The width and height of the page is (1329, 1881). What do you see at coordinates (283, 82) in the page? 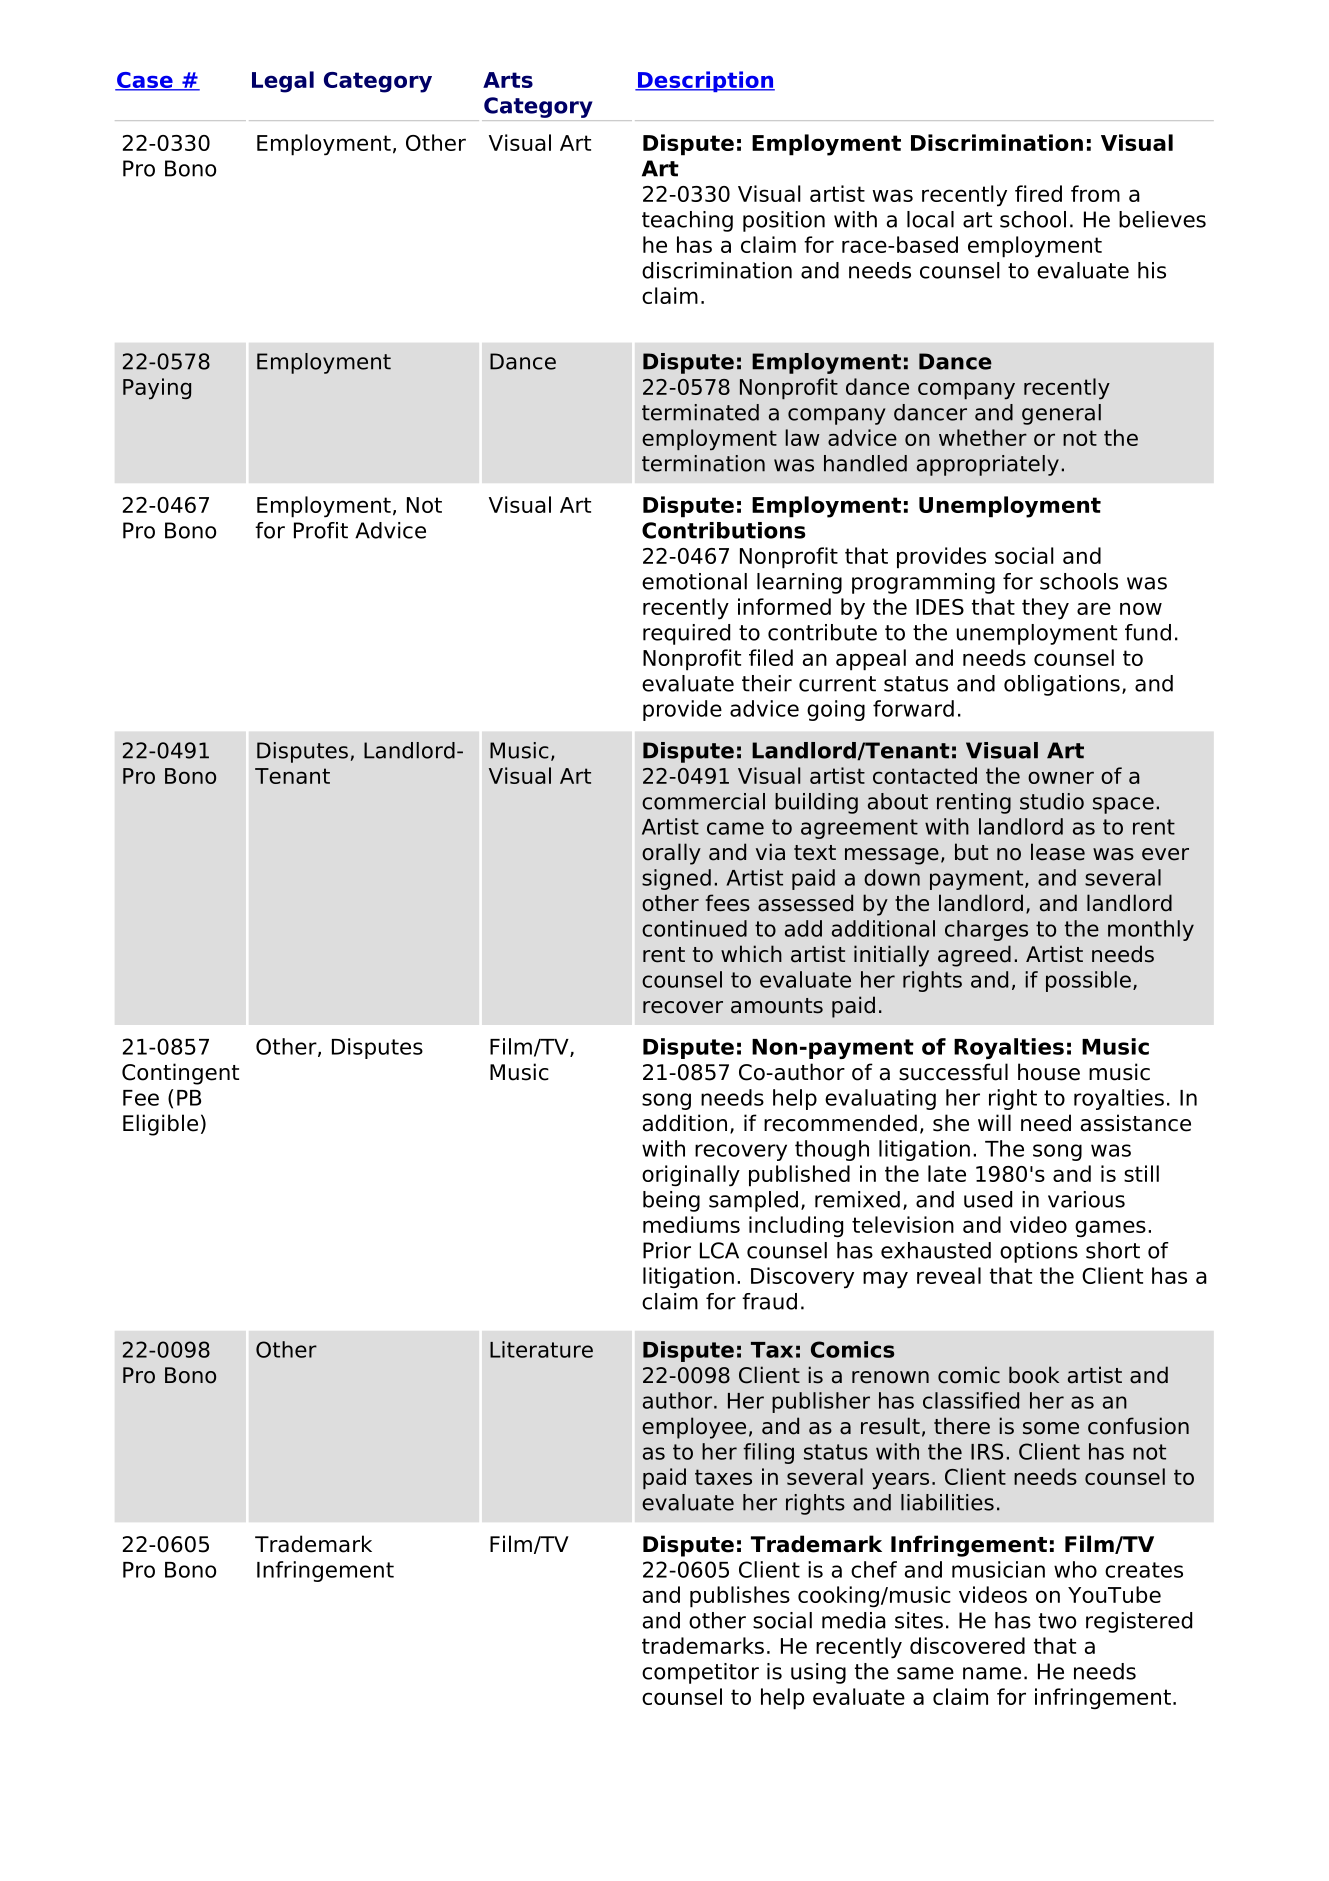
I see `Legal` at bounding box center [283, 82].
